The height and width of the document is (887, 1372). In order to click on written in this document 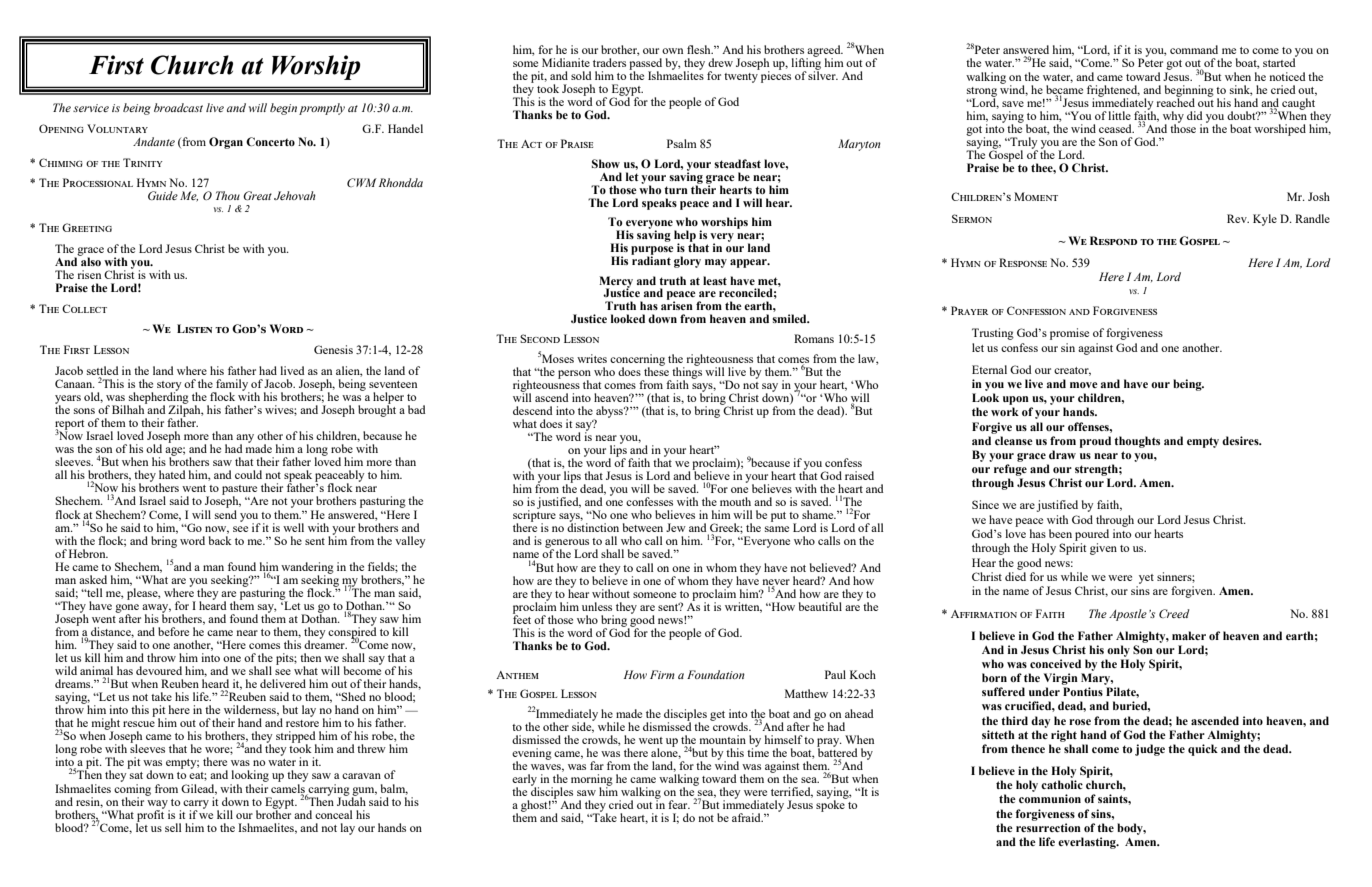, I will do `click(743, 607)`.
